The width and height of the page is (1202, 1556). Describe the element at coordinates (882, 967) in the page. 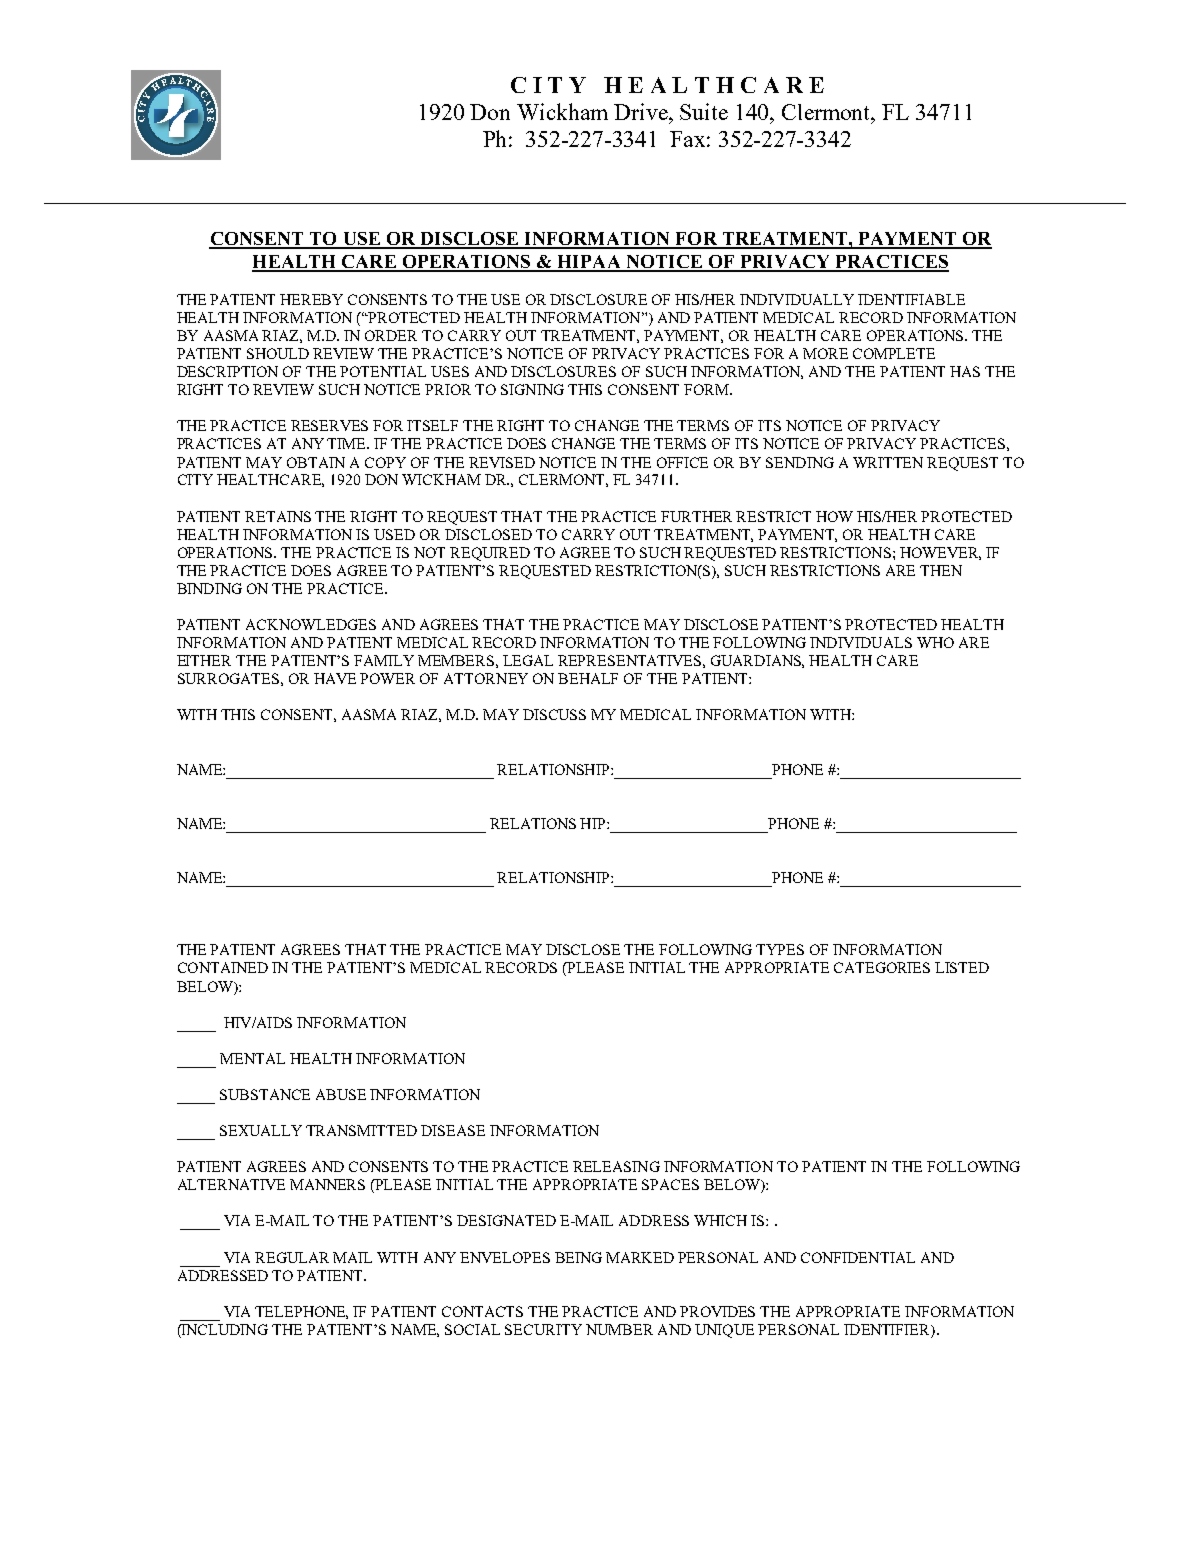

I see `CATEGORIES` at that location.
